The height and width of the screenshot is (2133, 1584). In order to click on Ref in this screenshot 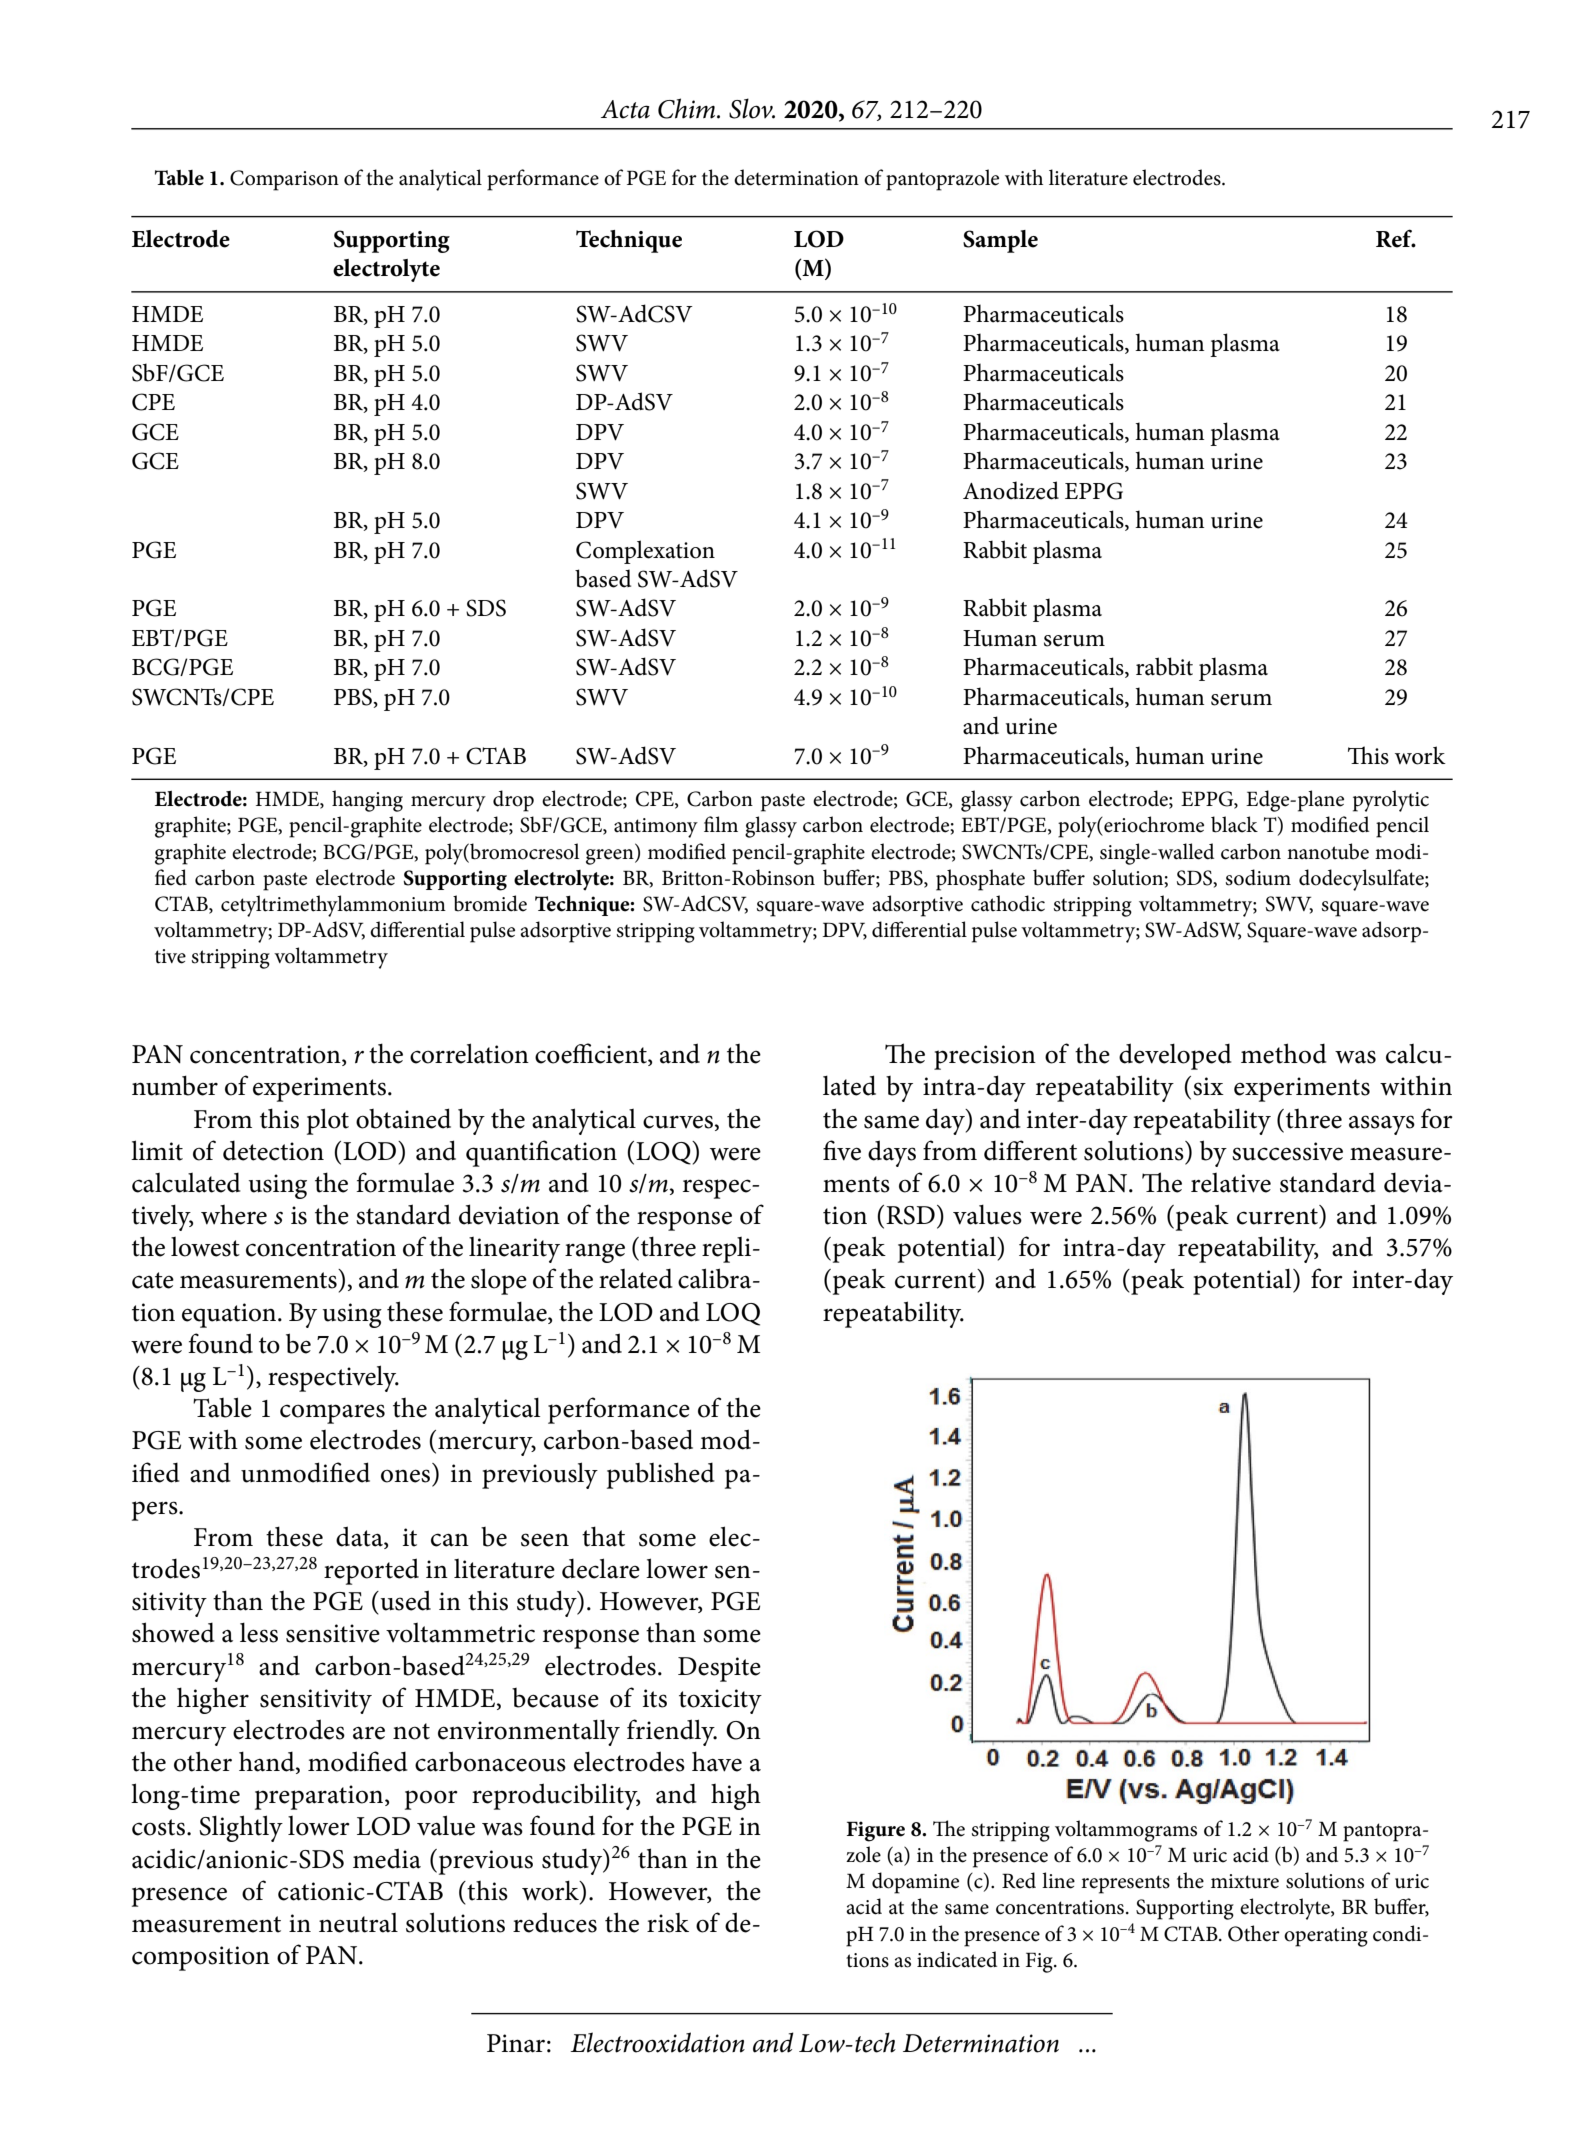, I will do `click(1395, 238)`.
